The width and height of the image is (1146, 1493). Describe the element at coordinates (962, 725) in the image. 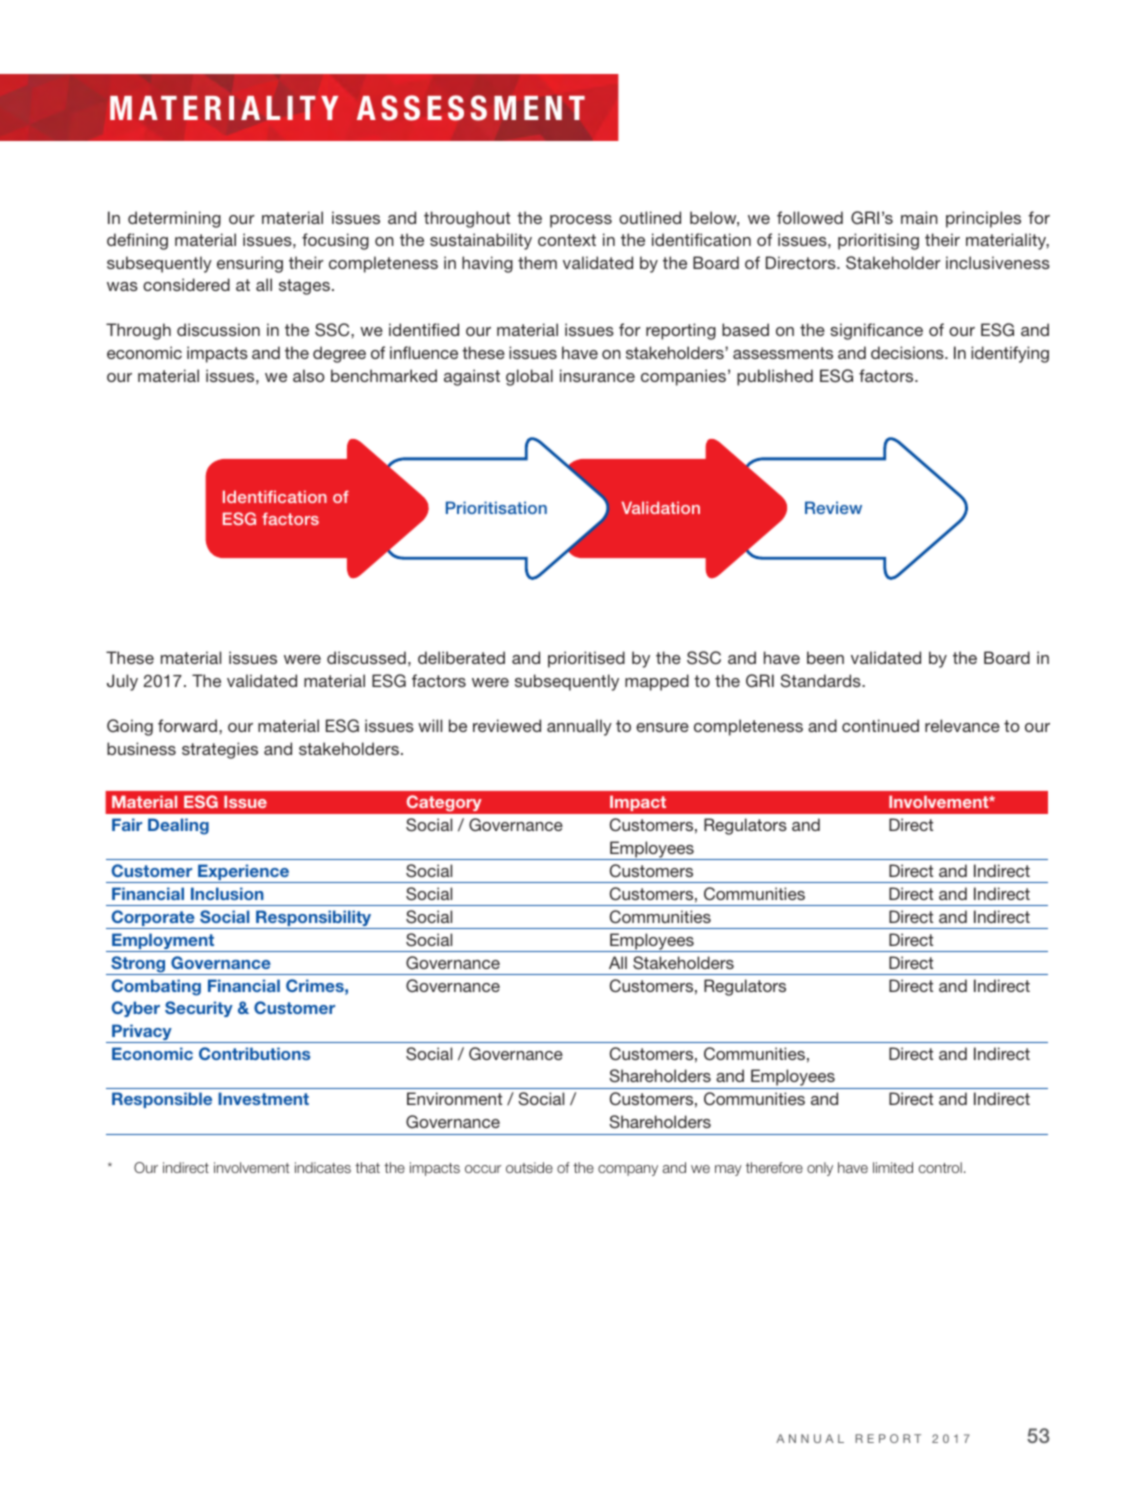

I see `relevance` at that location.
